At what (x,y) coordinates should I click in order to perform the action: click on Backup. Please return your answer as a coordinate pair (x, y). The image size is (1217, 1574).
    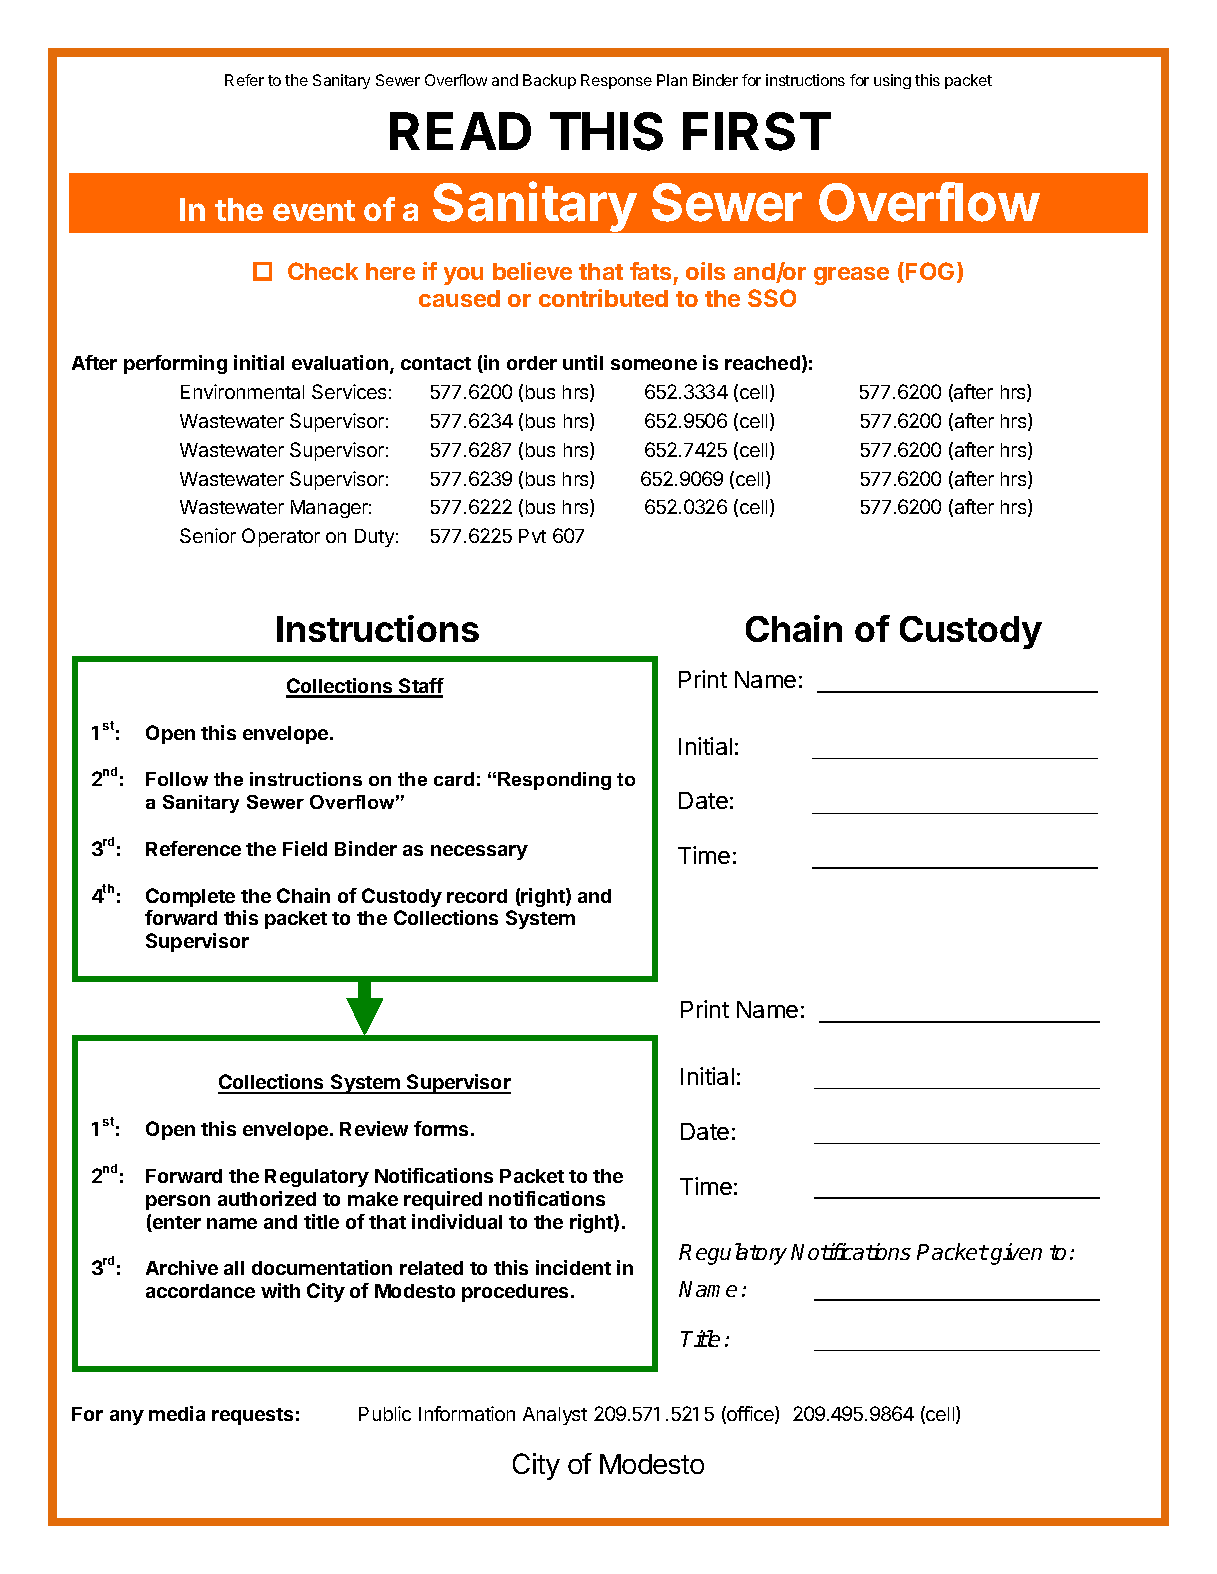
    Looking at the image, I should click on (549, 81).
